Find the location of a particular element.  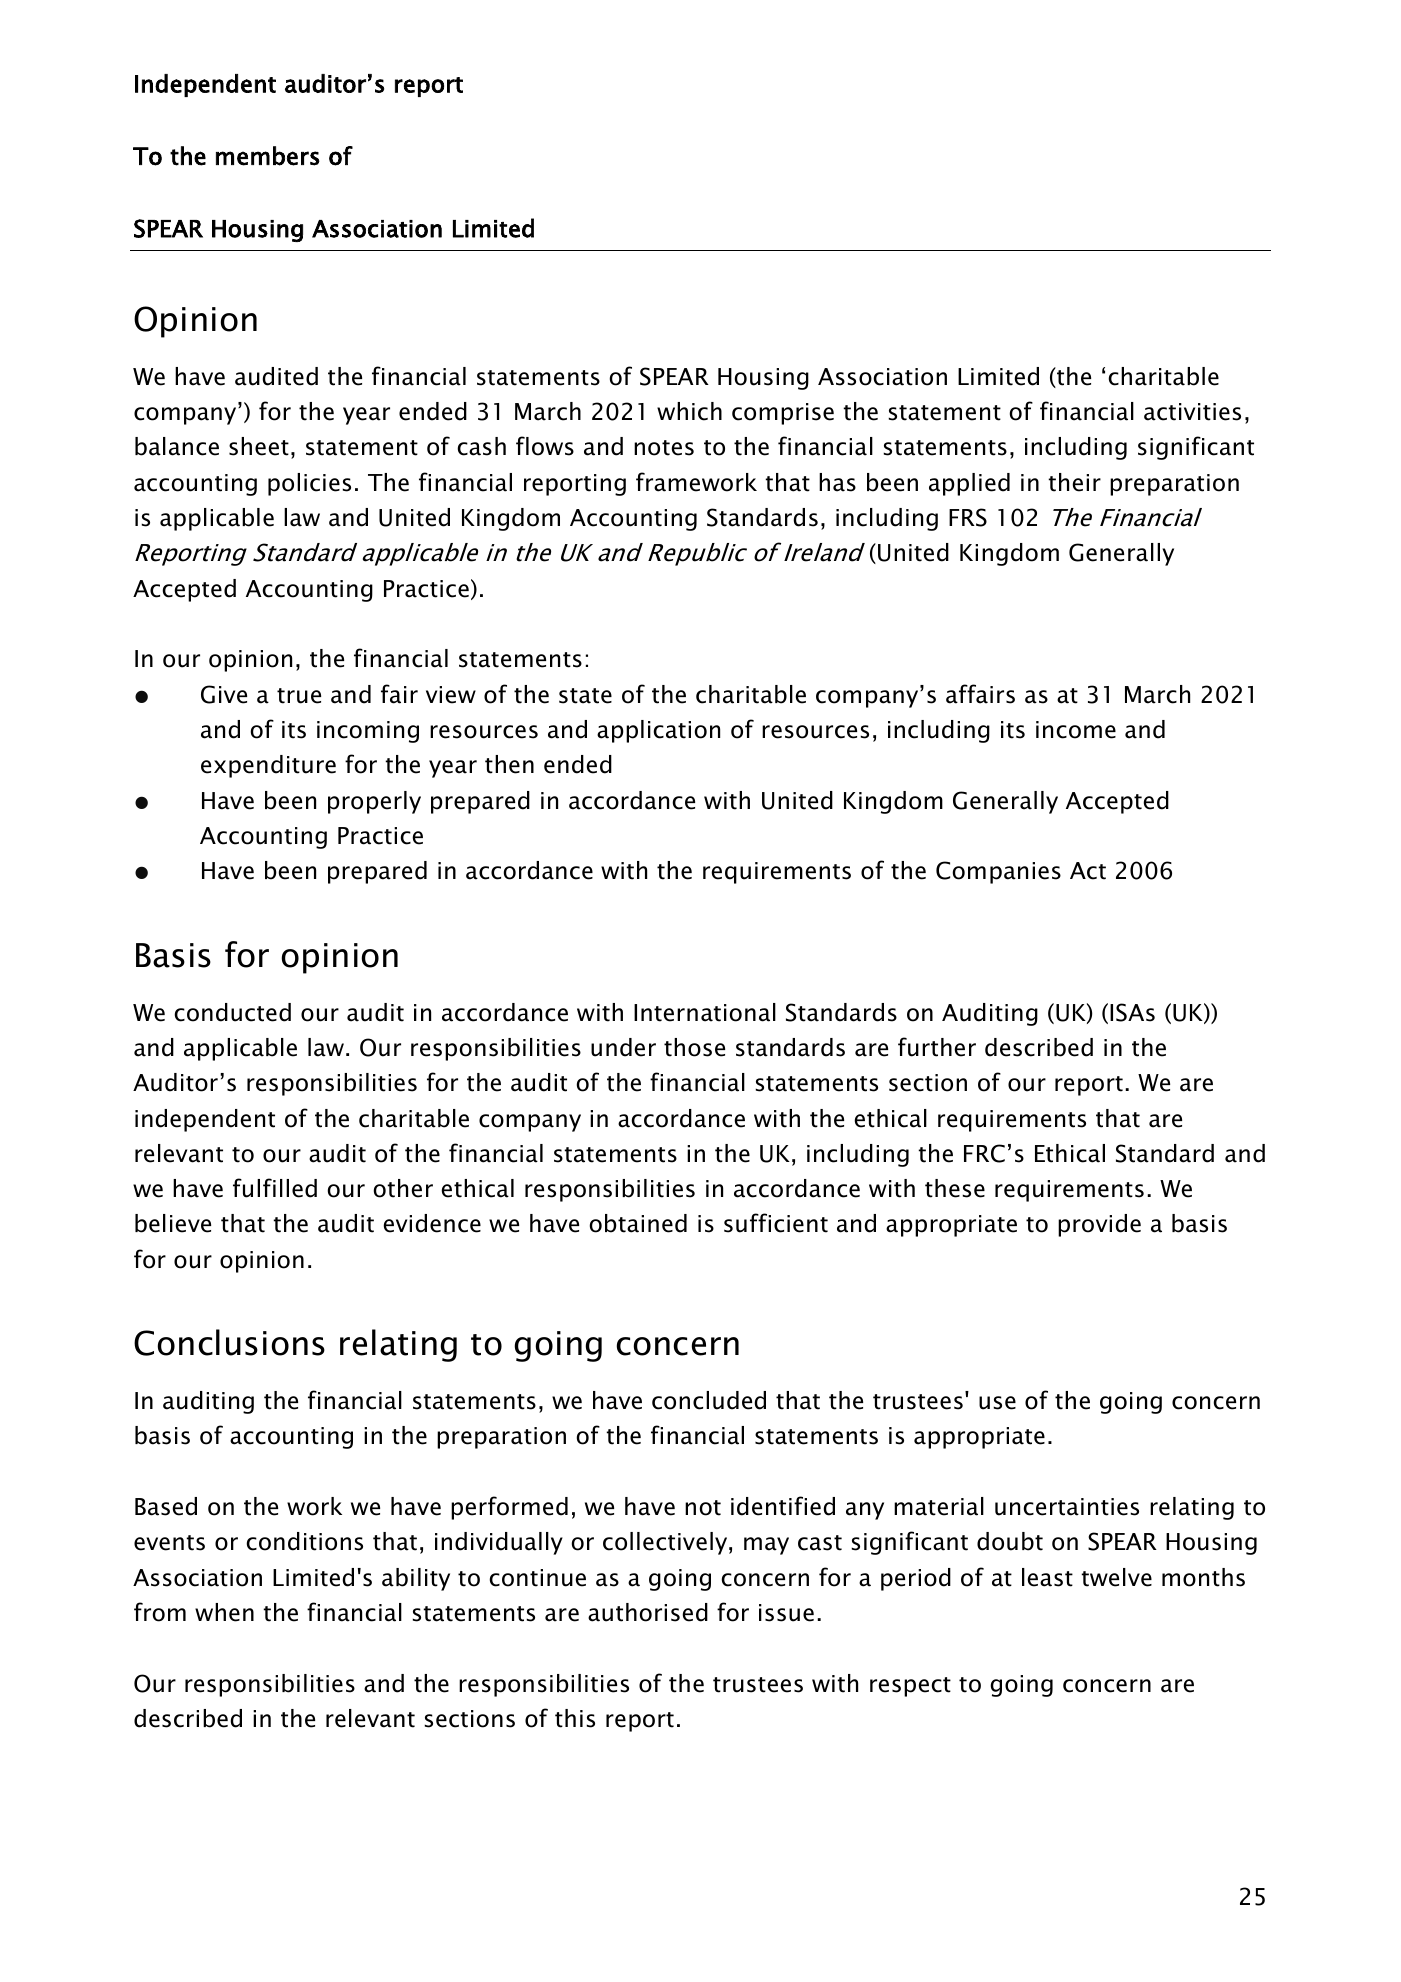

when is located at coordinates (224, 1612).
